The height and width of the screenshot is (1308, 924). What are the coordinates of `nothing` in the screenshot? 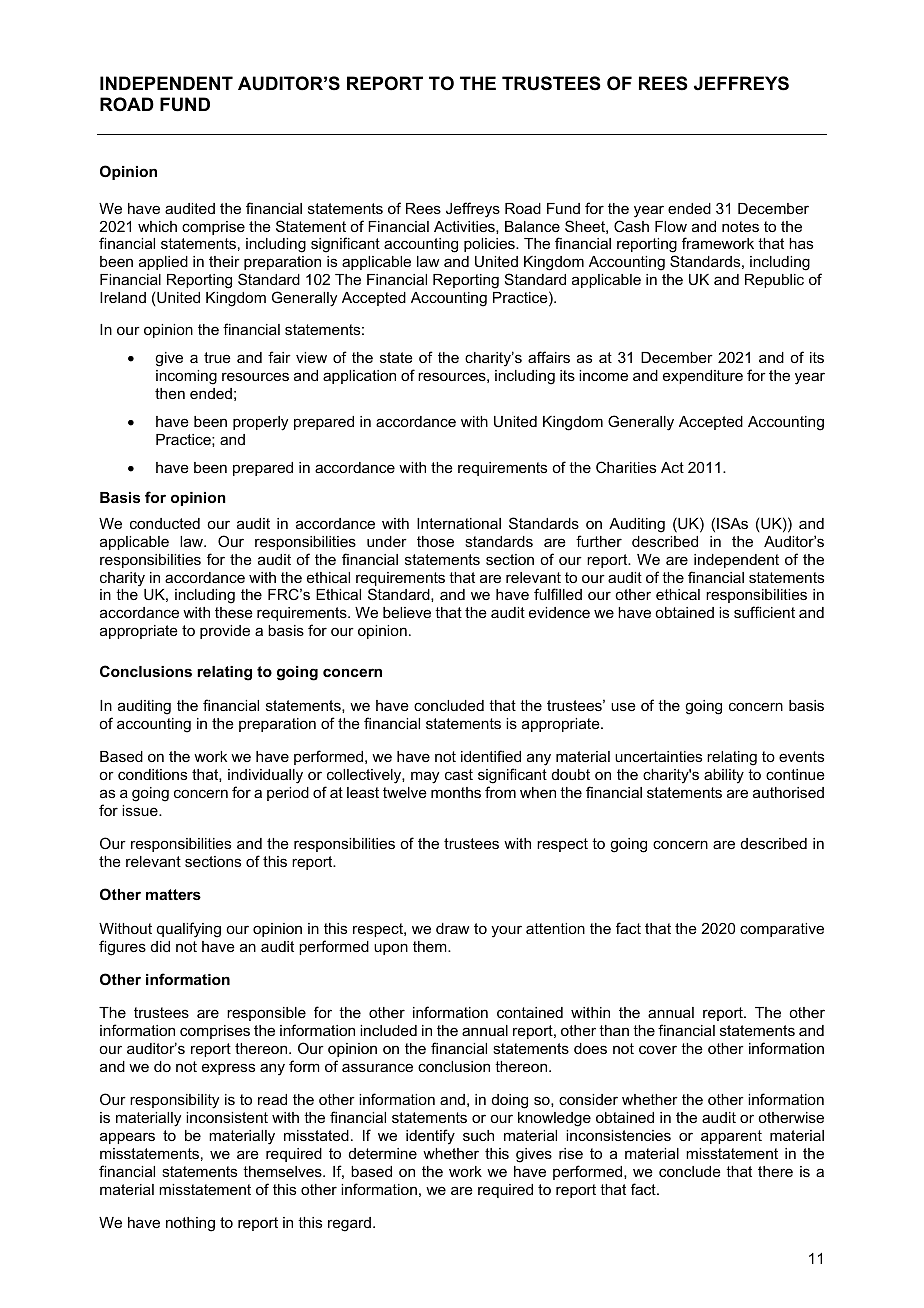 It's located at (190, 1224).
